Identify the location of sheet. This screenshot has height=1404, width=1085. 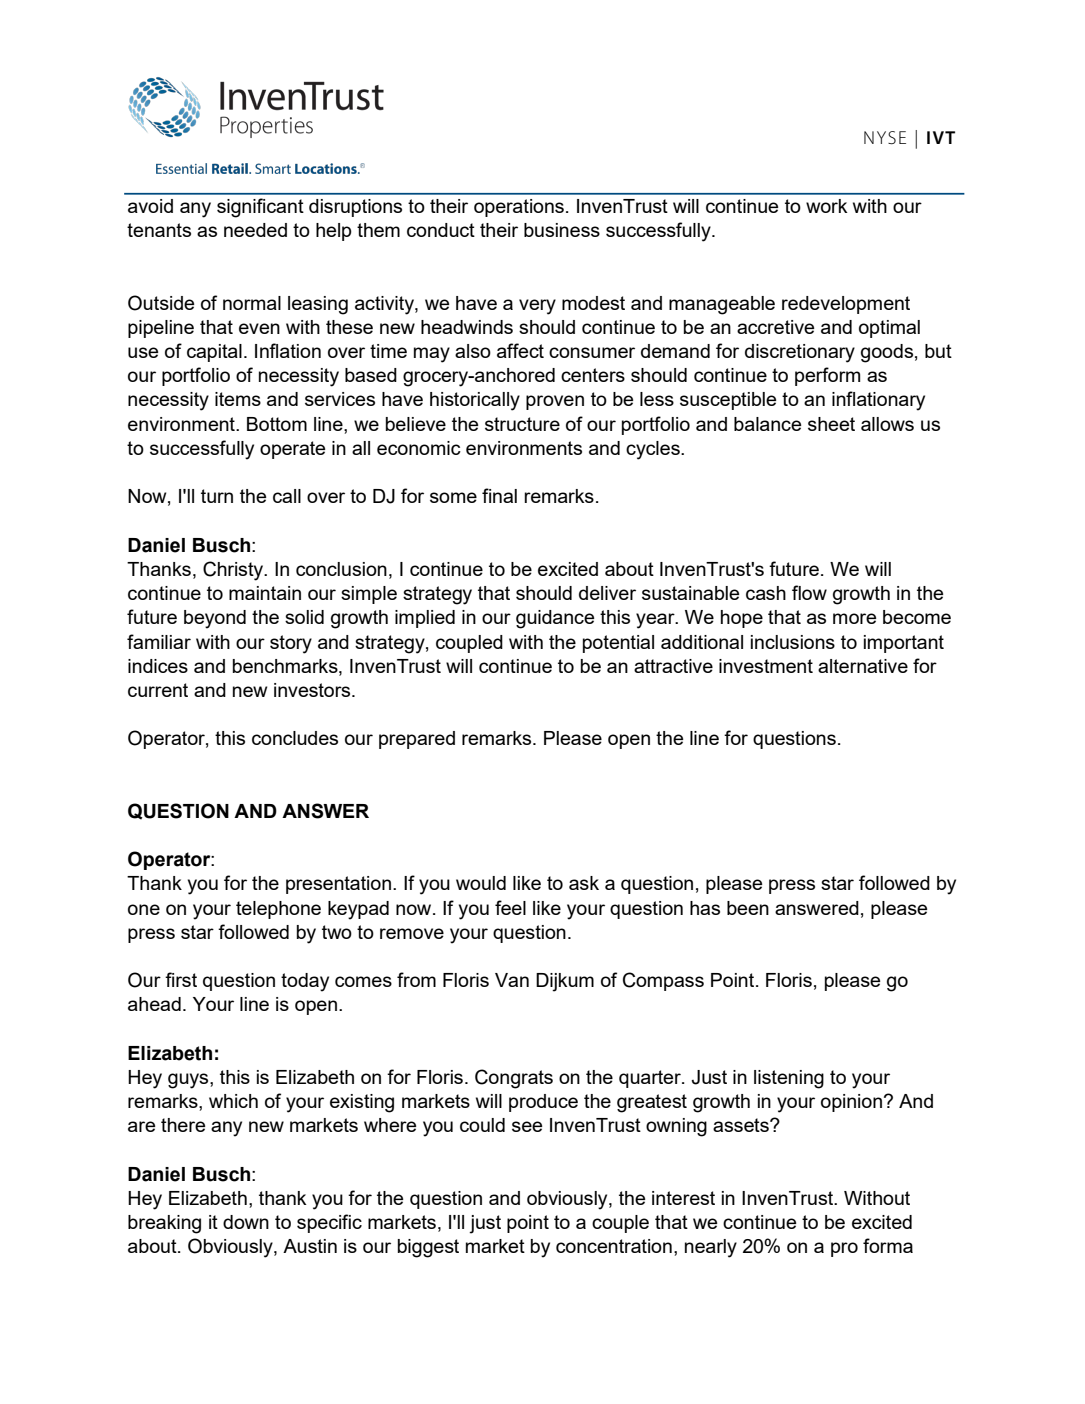
(831, 424).
